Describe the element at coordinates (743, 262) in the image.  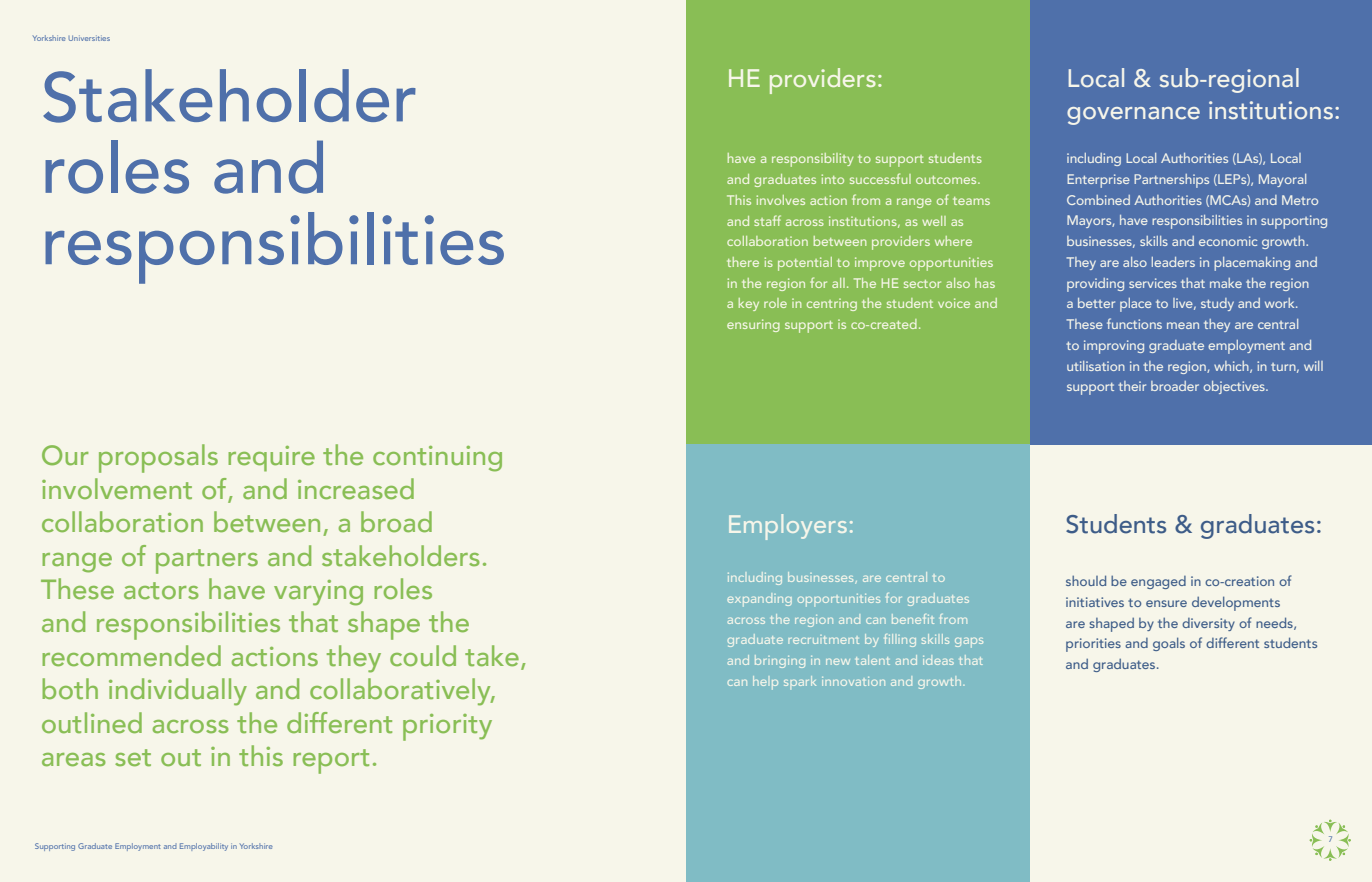
I see `there` at that location.
